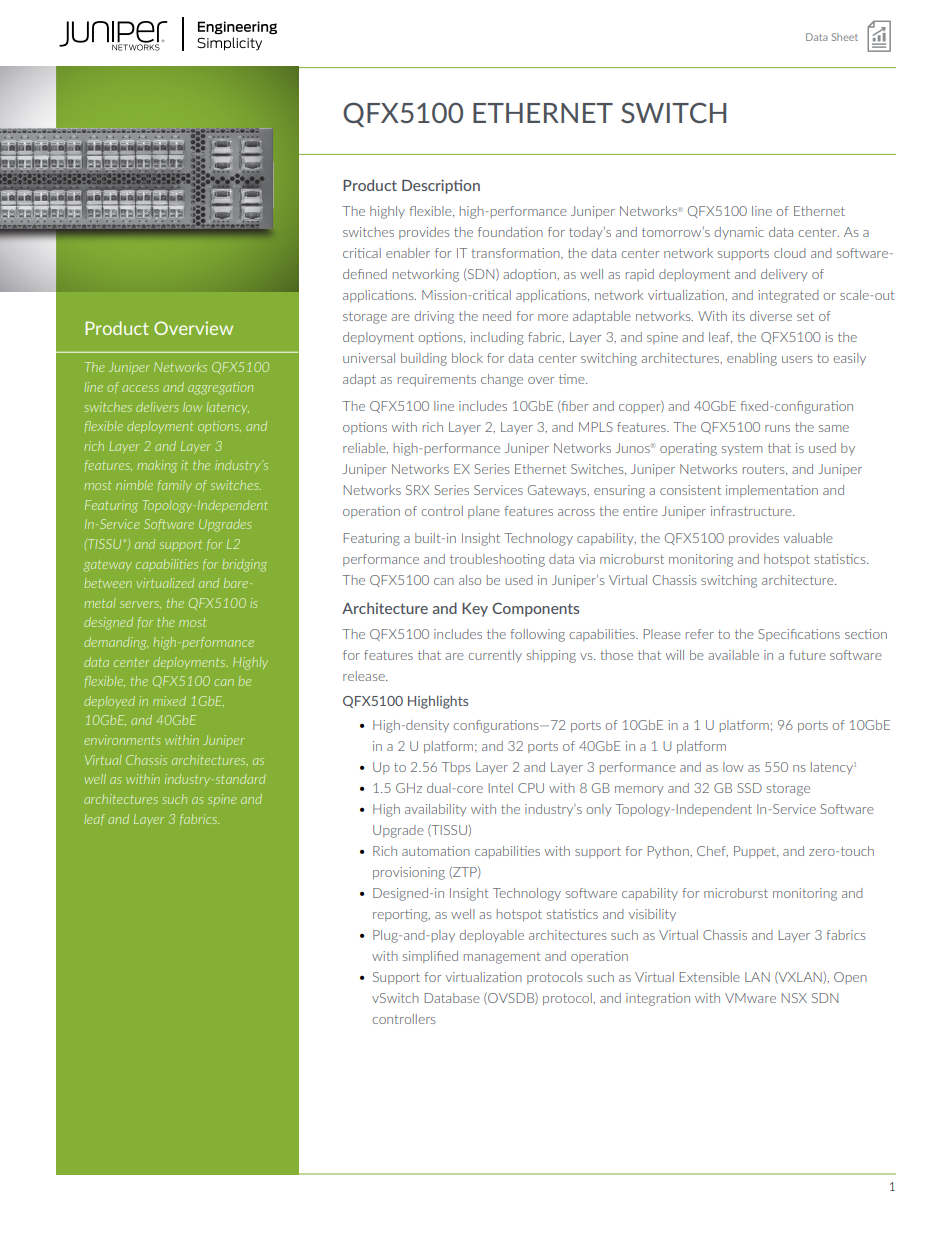  I want to click on Sheet, so click(845, 37).
